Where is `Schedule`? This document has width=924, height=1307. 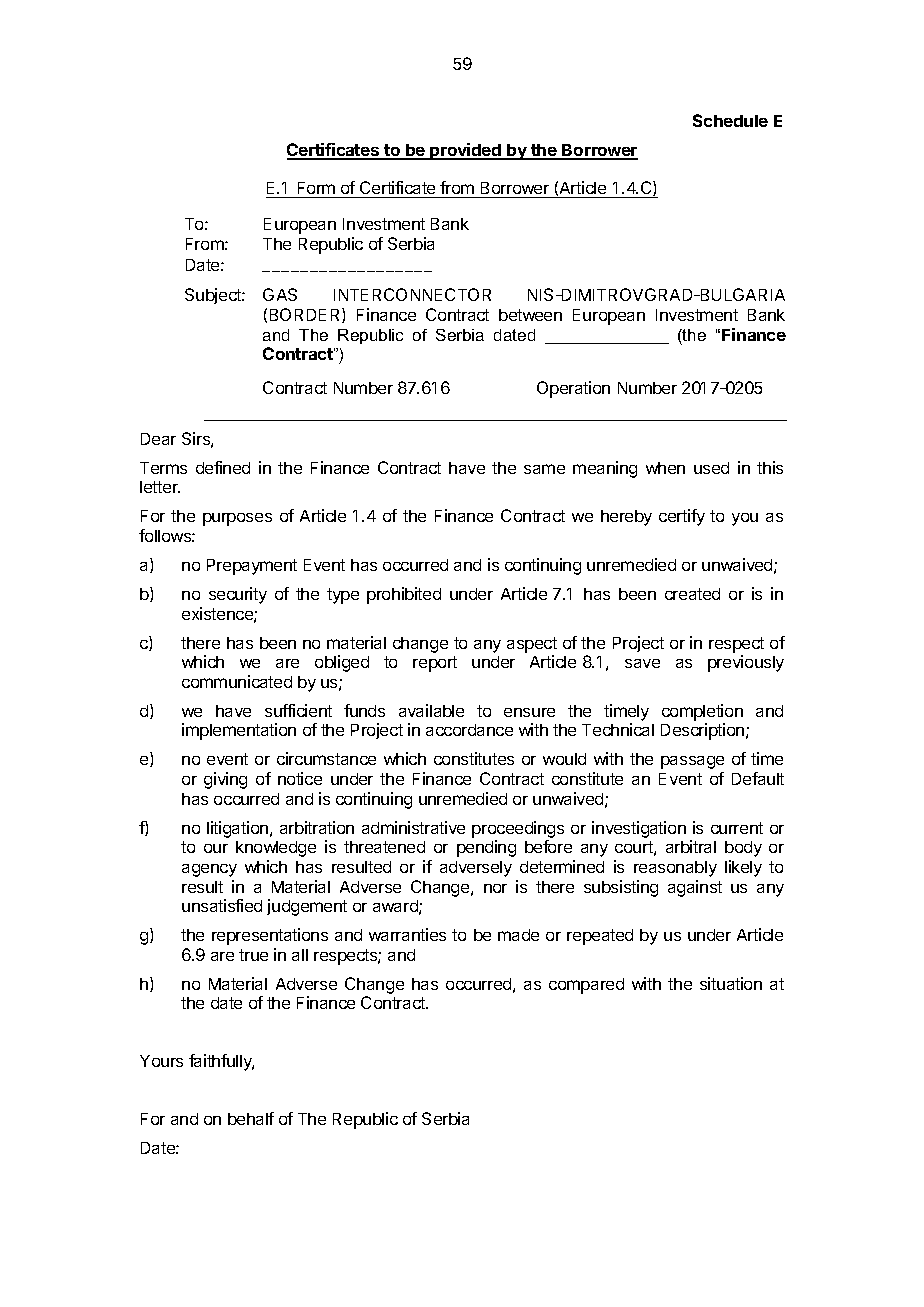
Schedule is located at coordinates (730, 120).
